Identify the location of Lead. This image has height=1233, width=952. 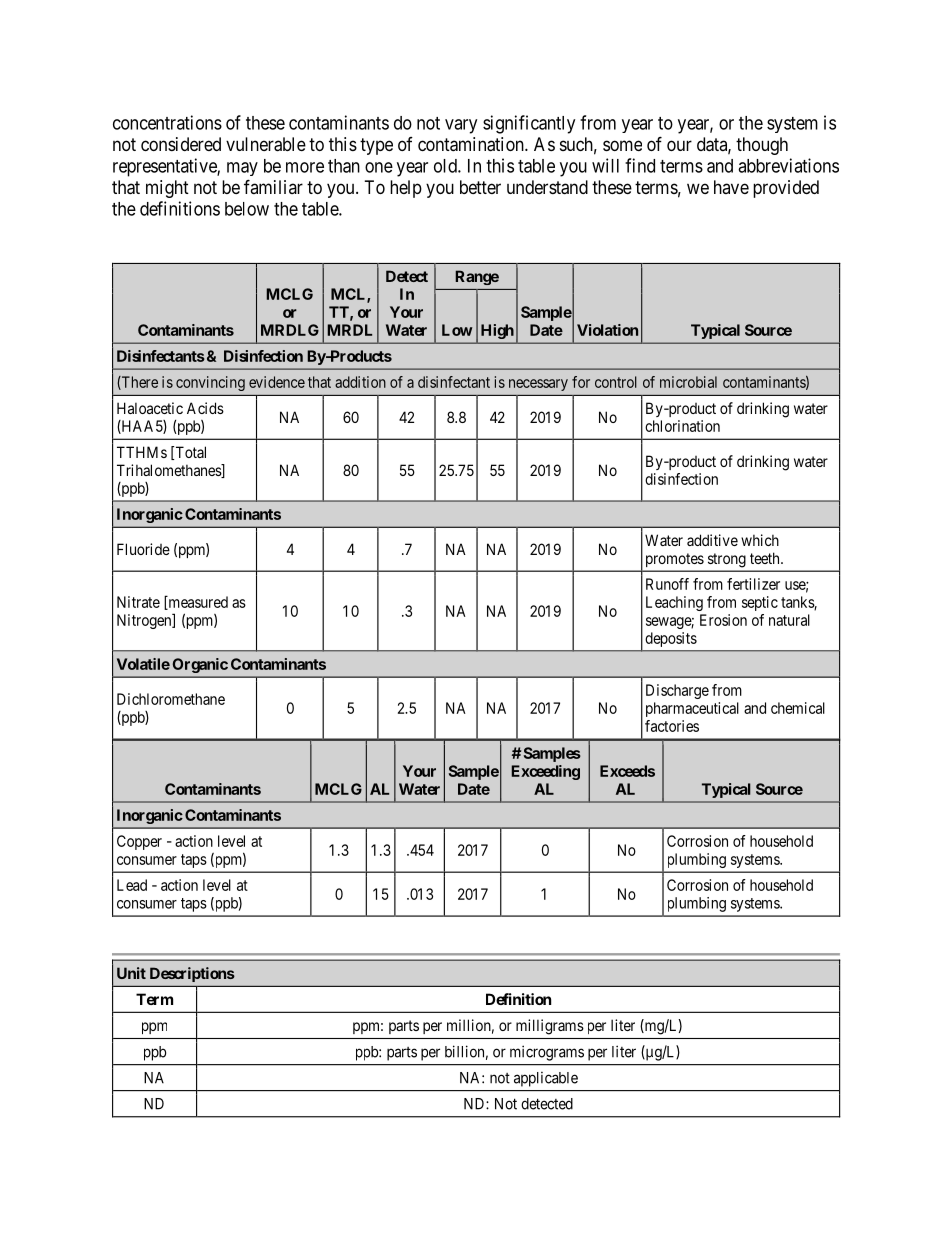
(132, 885).
